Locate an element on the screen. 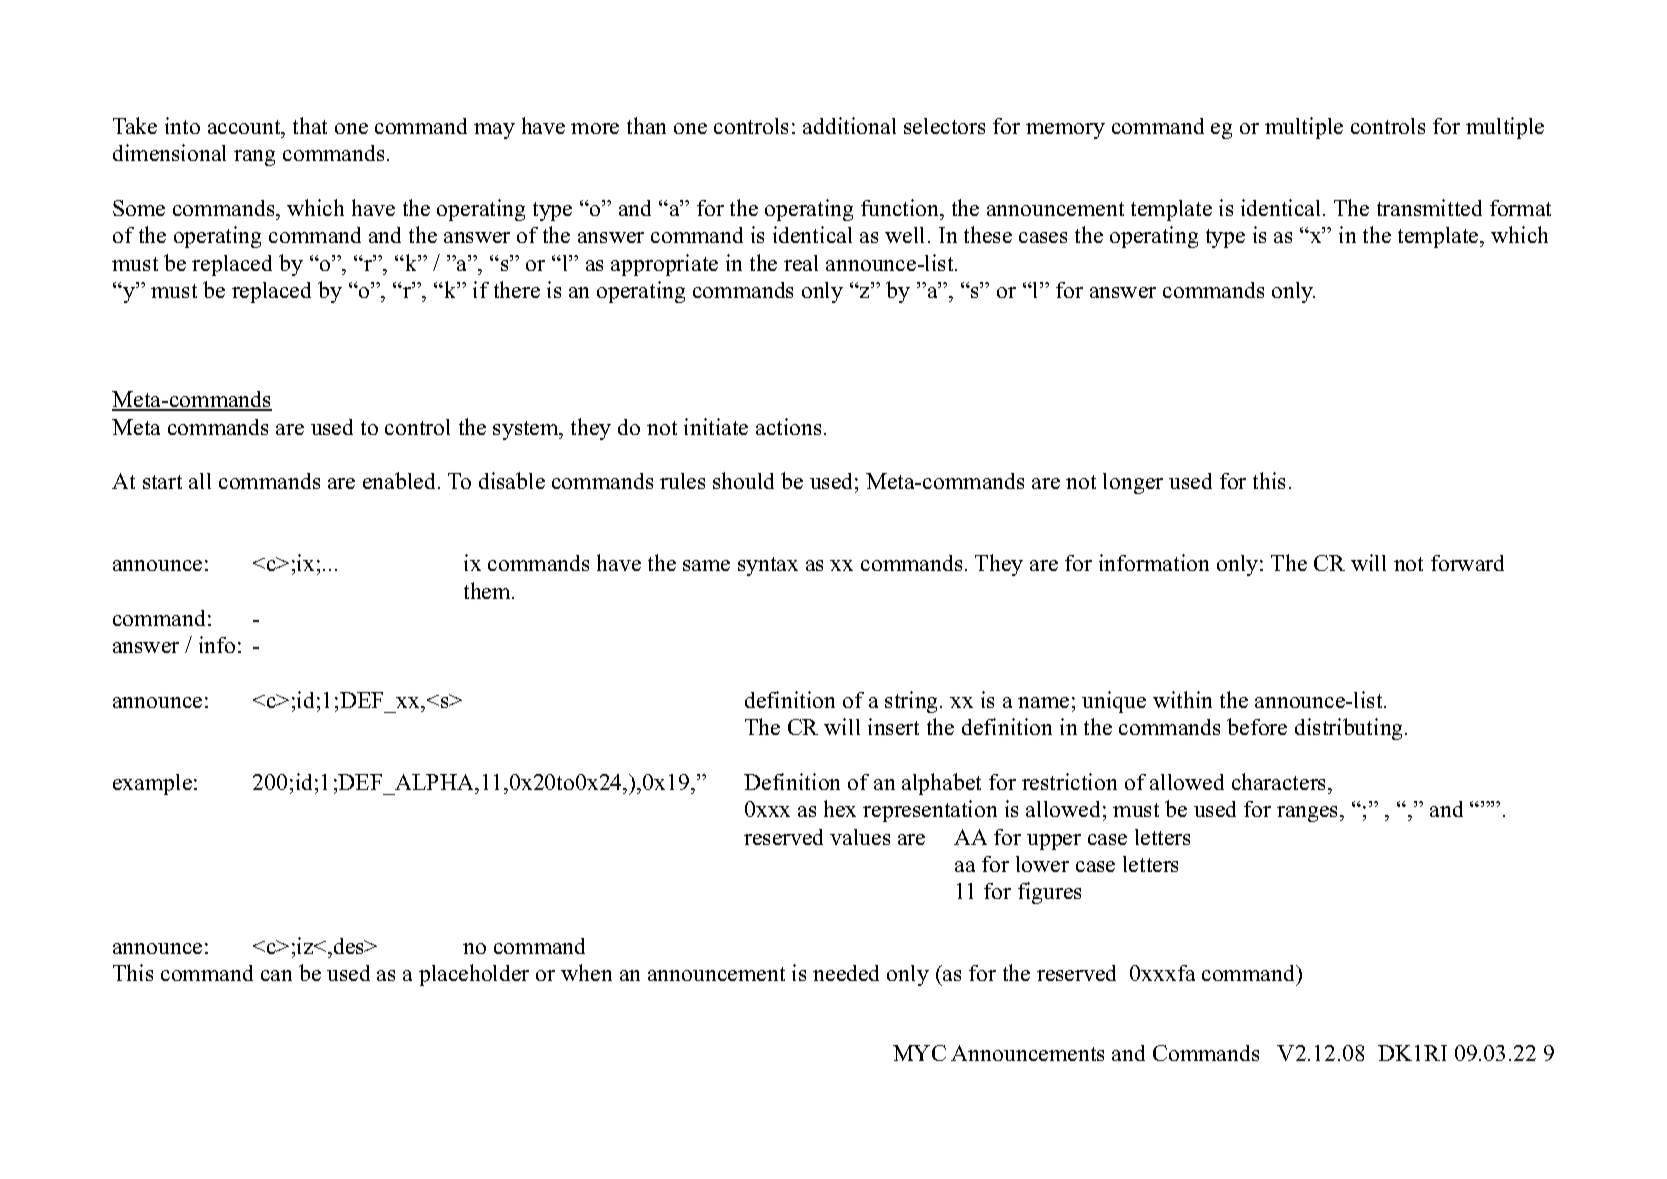 This screenshot has height=1179, width=1667. additional is located at coordinates (849, 125).
